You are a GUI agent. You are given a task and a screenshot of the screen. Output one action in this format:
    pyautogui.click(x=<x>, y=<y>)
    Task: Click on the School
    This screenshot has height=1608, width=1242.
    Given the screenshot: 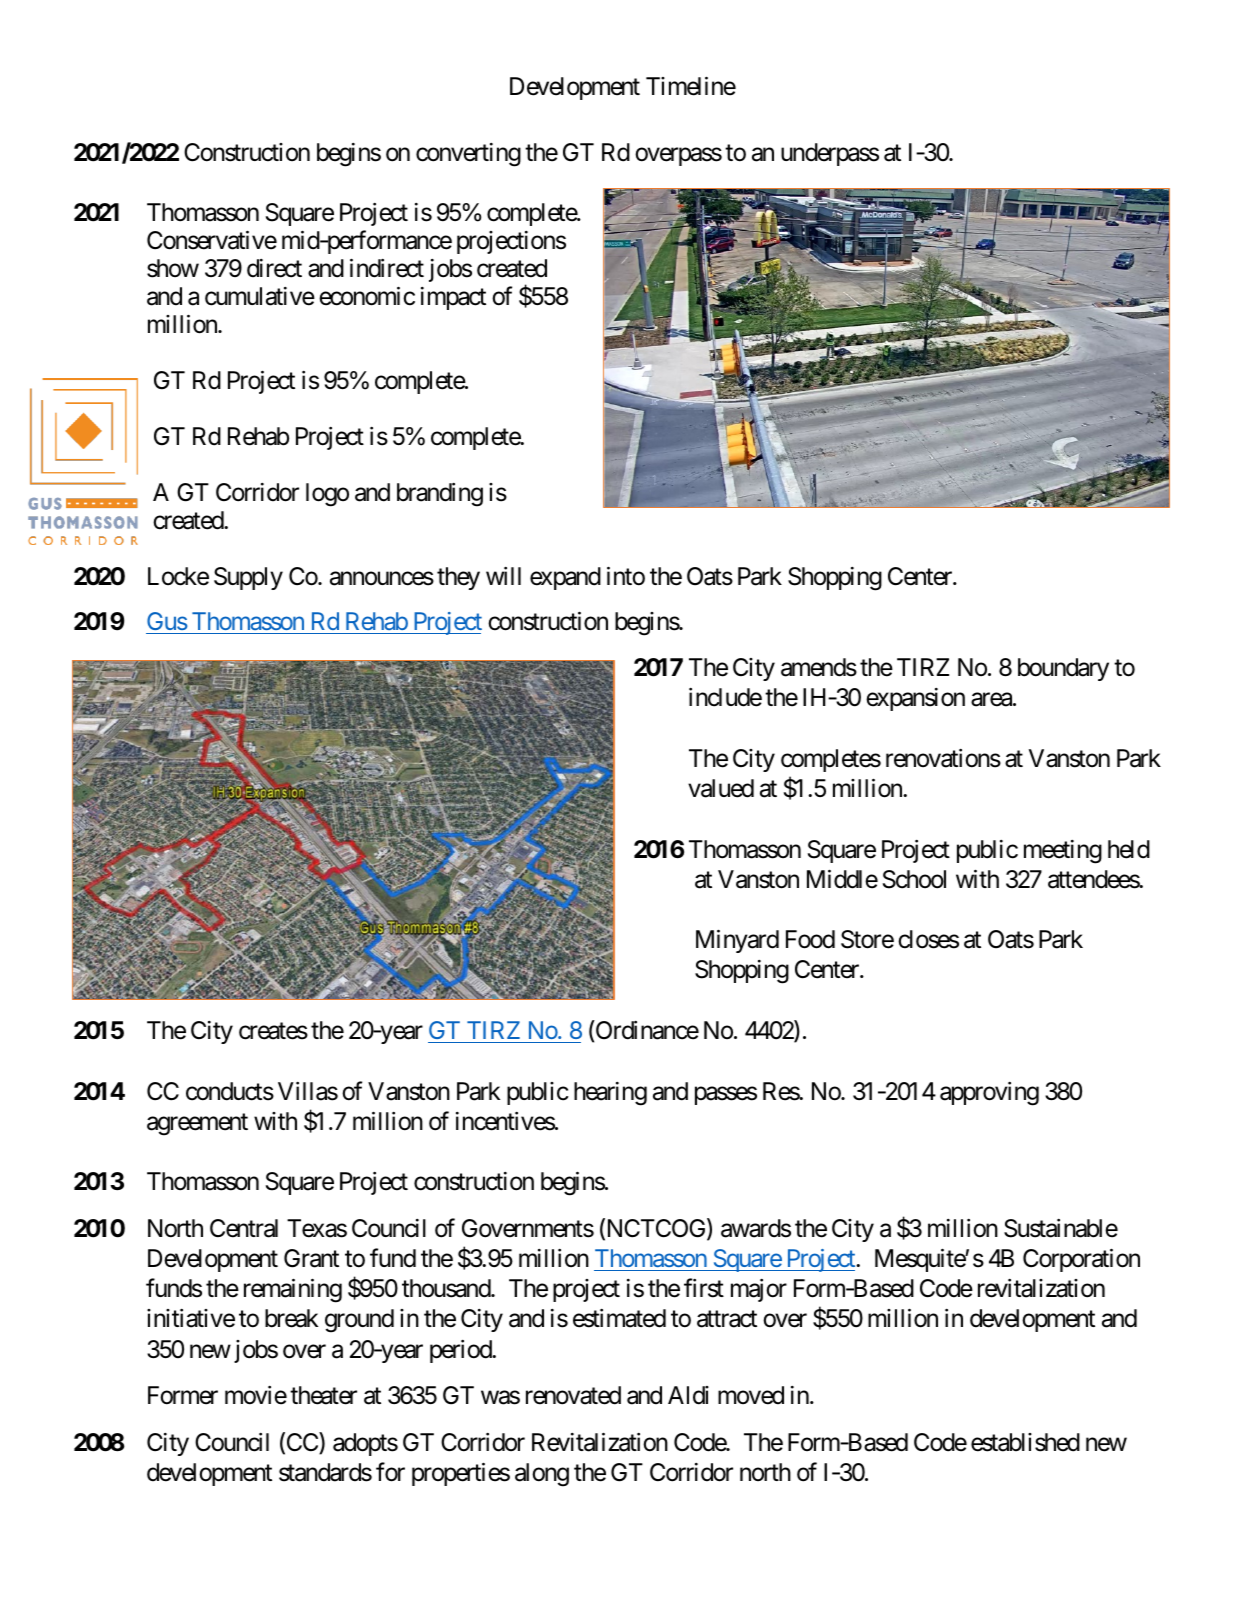 What is the action you would take?
    pyautogui.click(x=914, y=879)
